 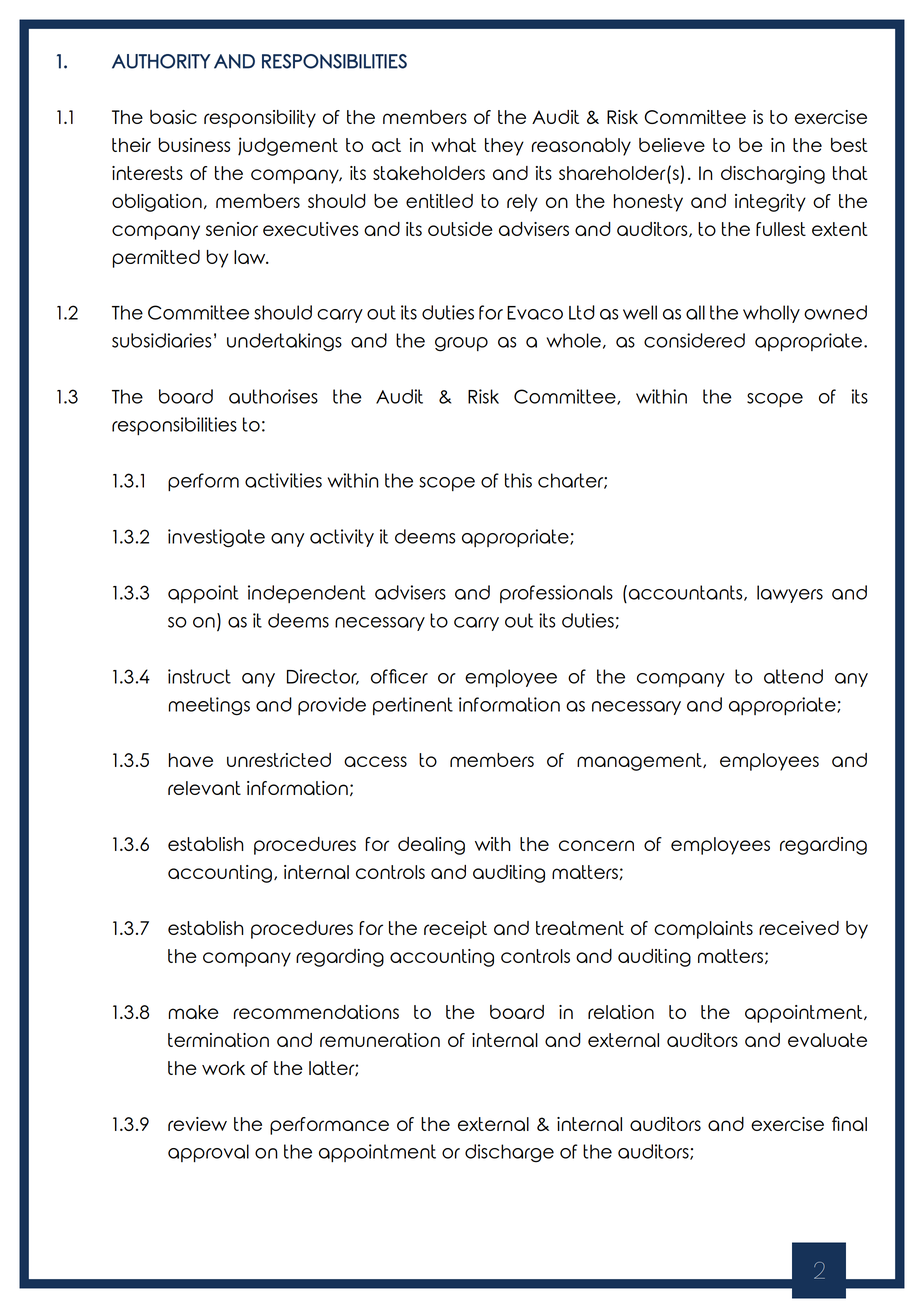 What do you see at coordinates (431, 846) in the screenshot?
I see `dealing` at bounding box center [431, 846].
